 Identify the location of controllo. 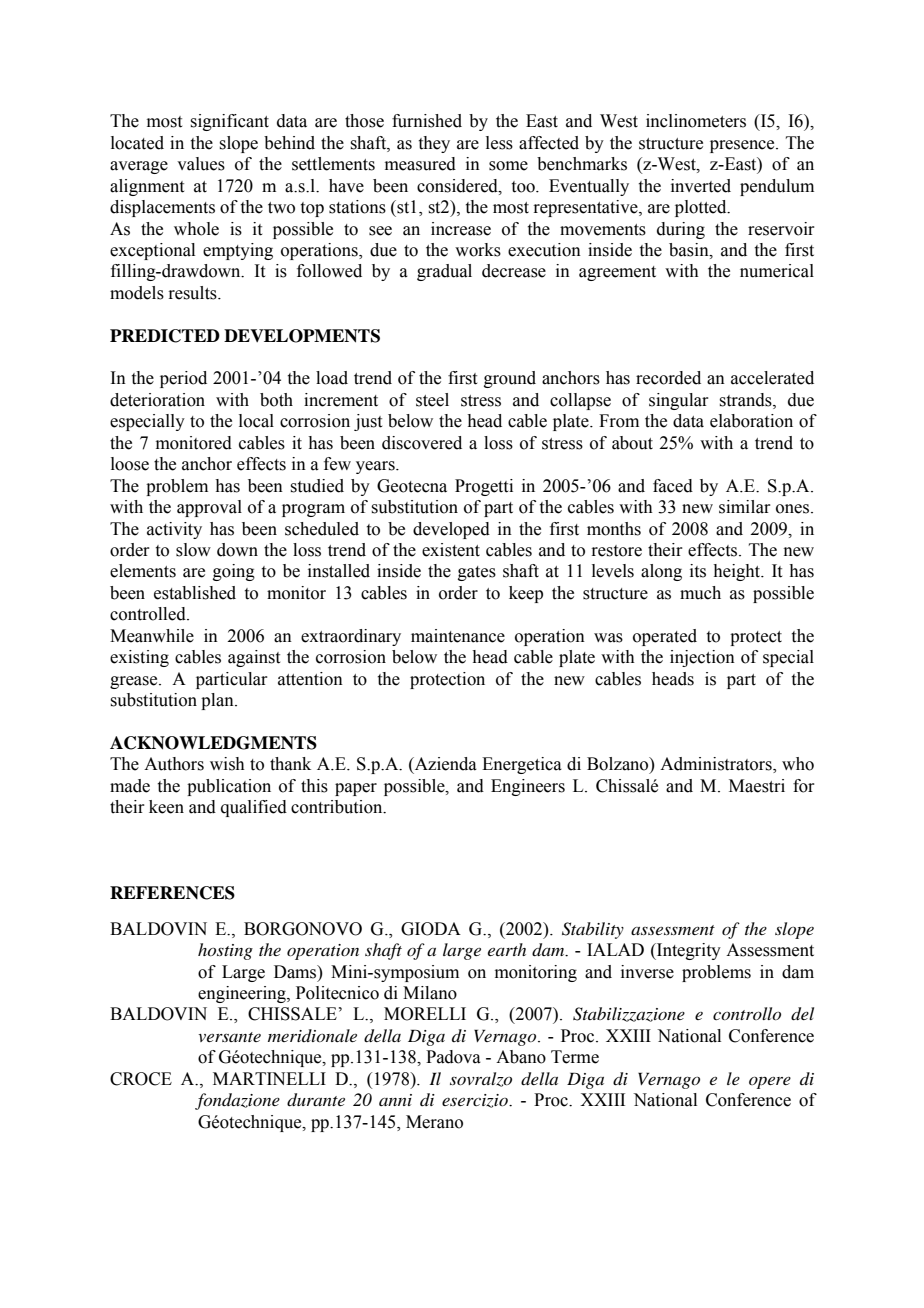
(747, 1013).
